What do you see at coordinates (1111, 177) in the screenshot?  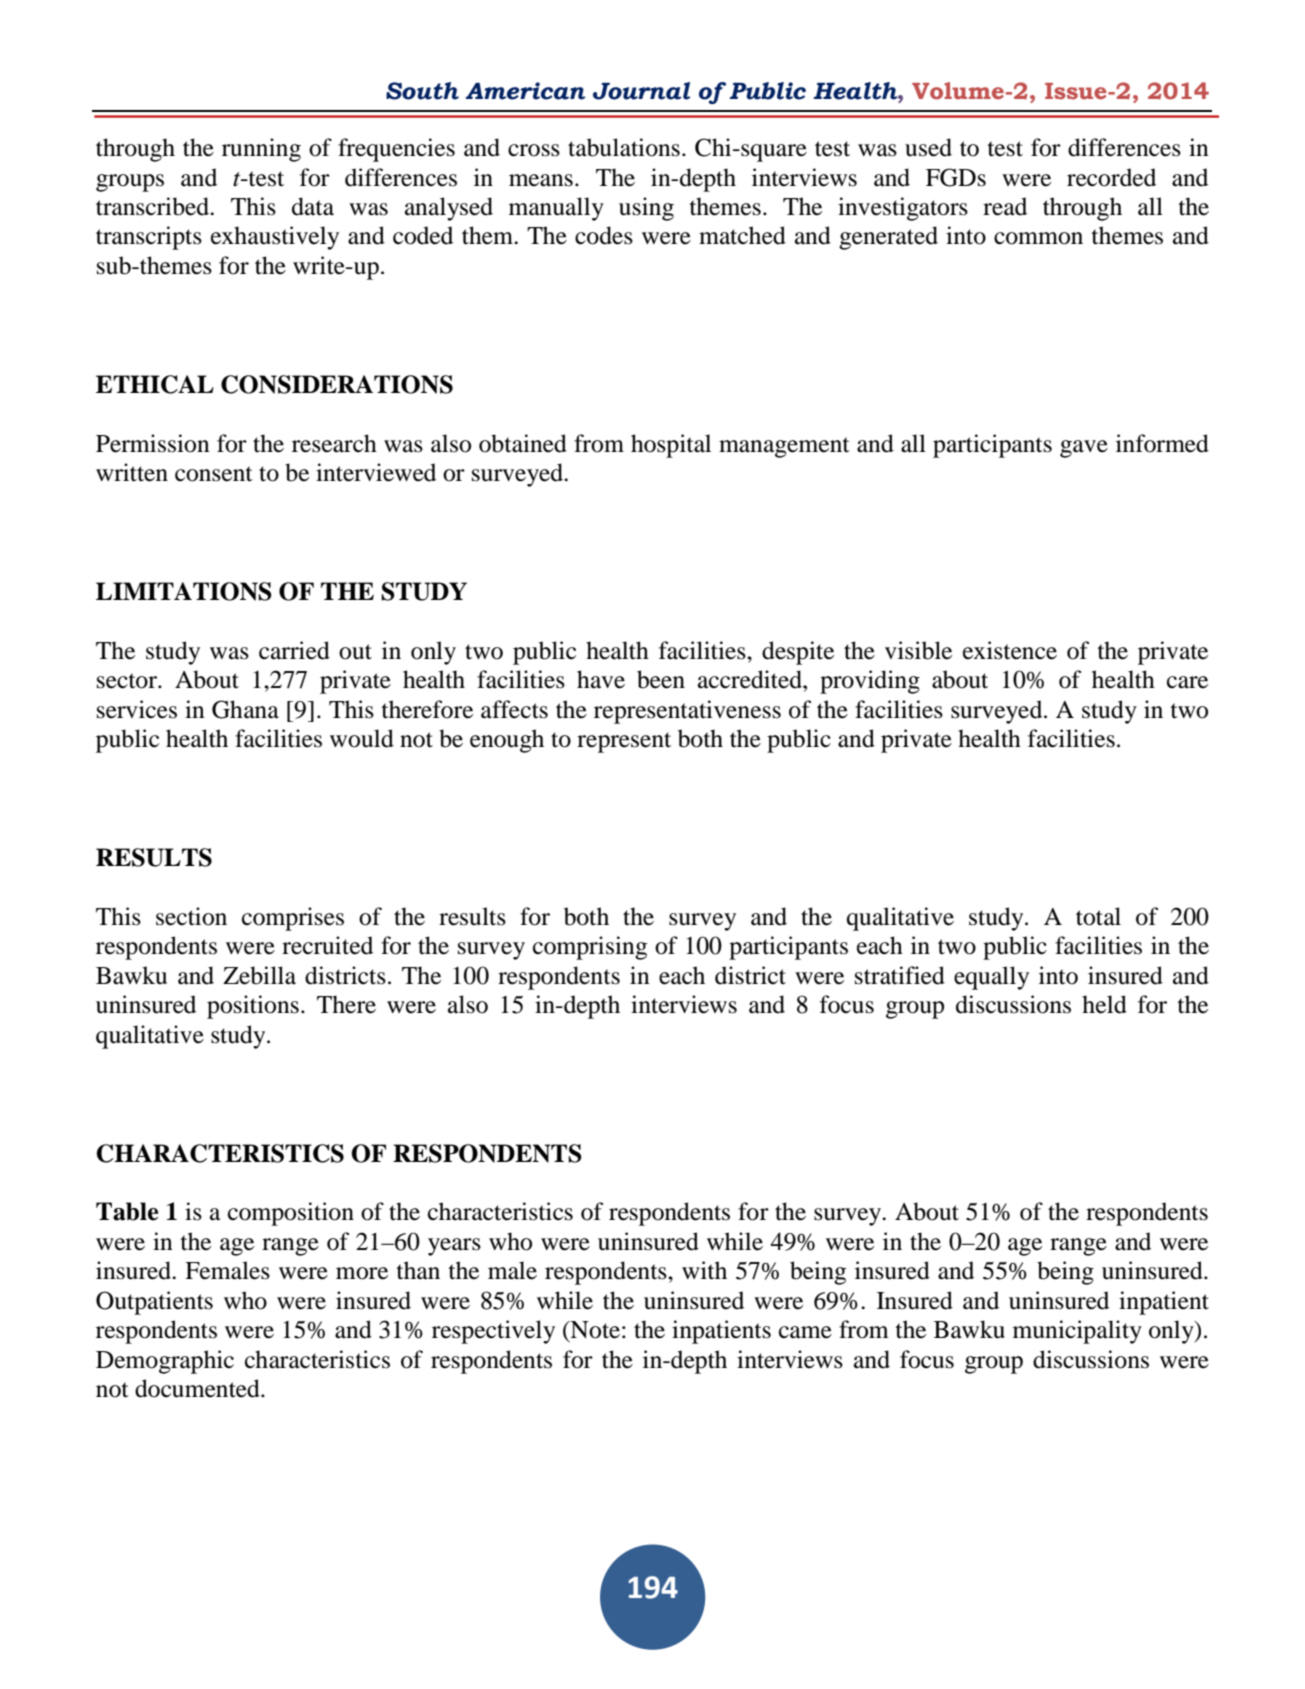 I see `recorded` at bounding box center [1111, 177].
